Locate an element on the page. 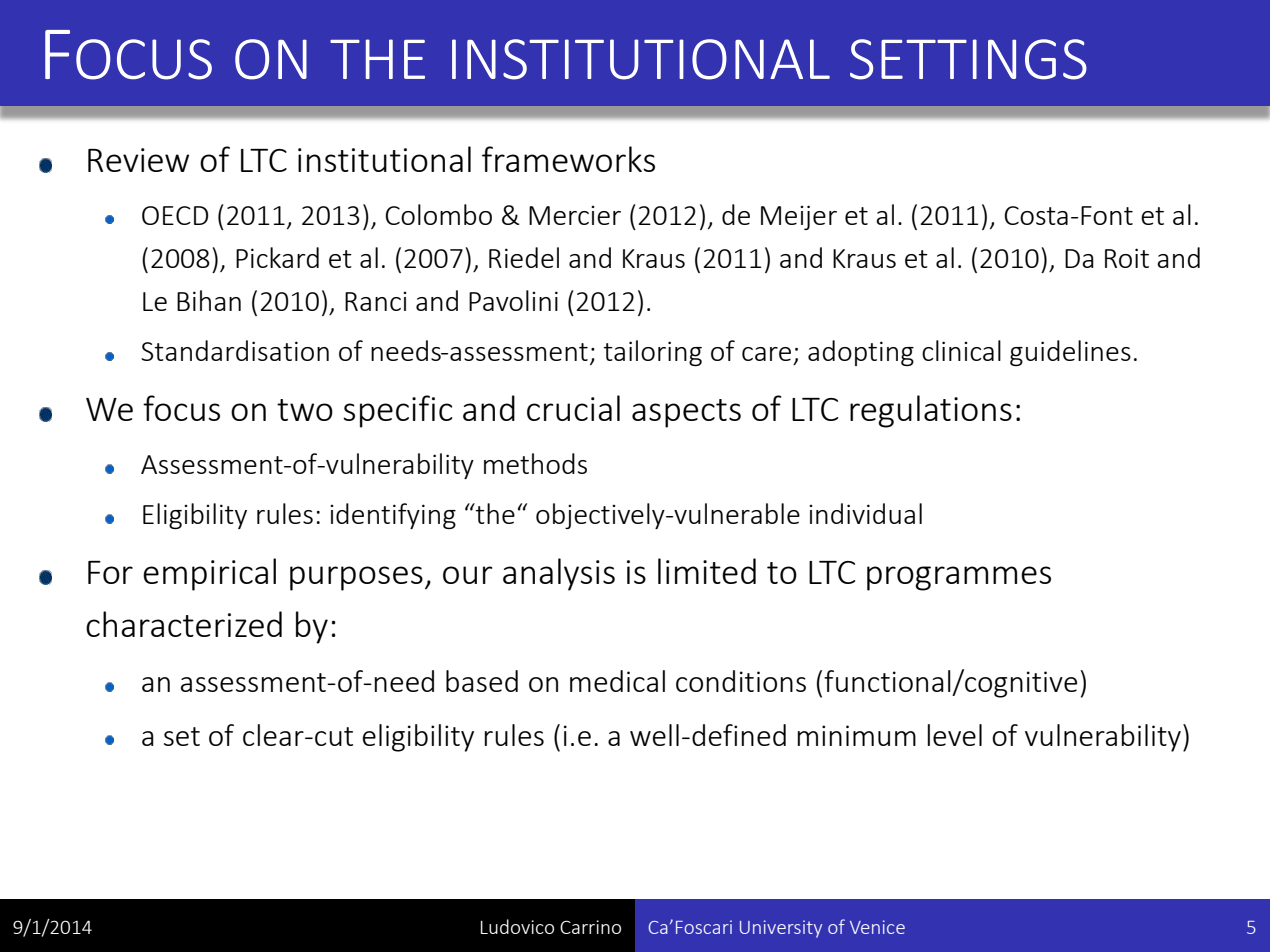  identifying is located at coordinates (393, 516).
